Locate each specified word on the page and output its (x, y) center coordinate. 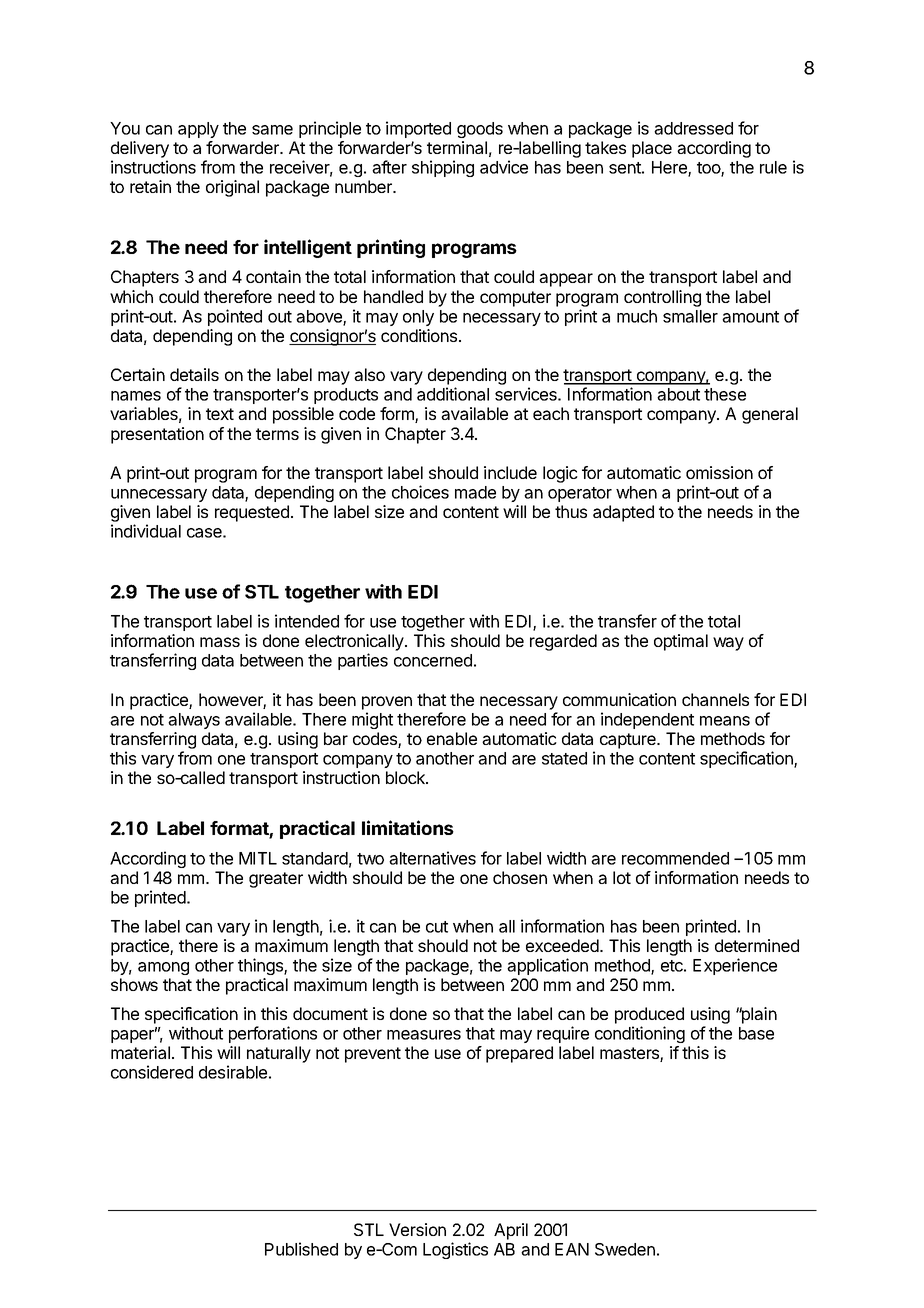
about (678, 394)
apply (198, 130)
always (194, 721)
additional (453, 394)
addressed (693, 128)
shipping (443, 168)
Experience (735, 966)
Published (301, 1249)
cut (437, 927)
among (163, 968)
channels (715, 699)
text (220, 414)
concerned (433, 660)
